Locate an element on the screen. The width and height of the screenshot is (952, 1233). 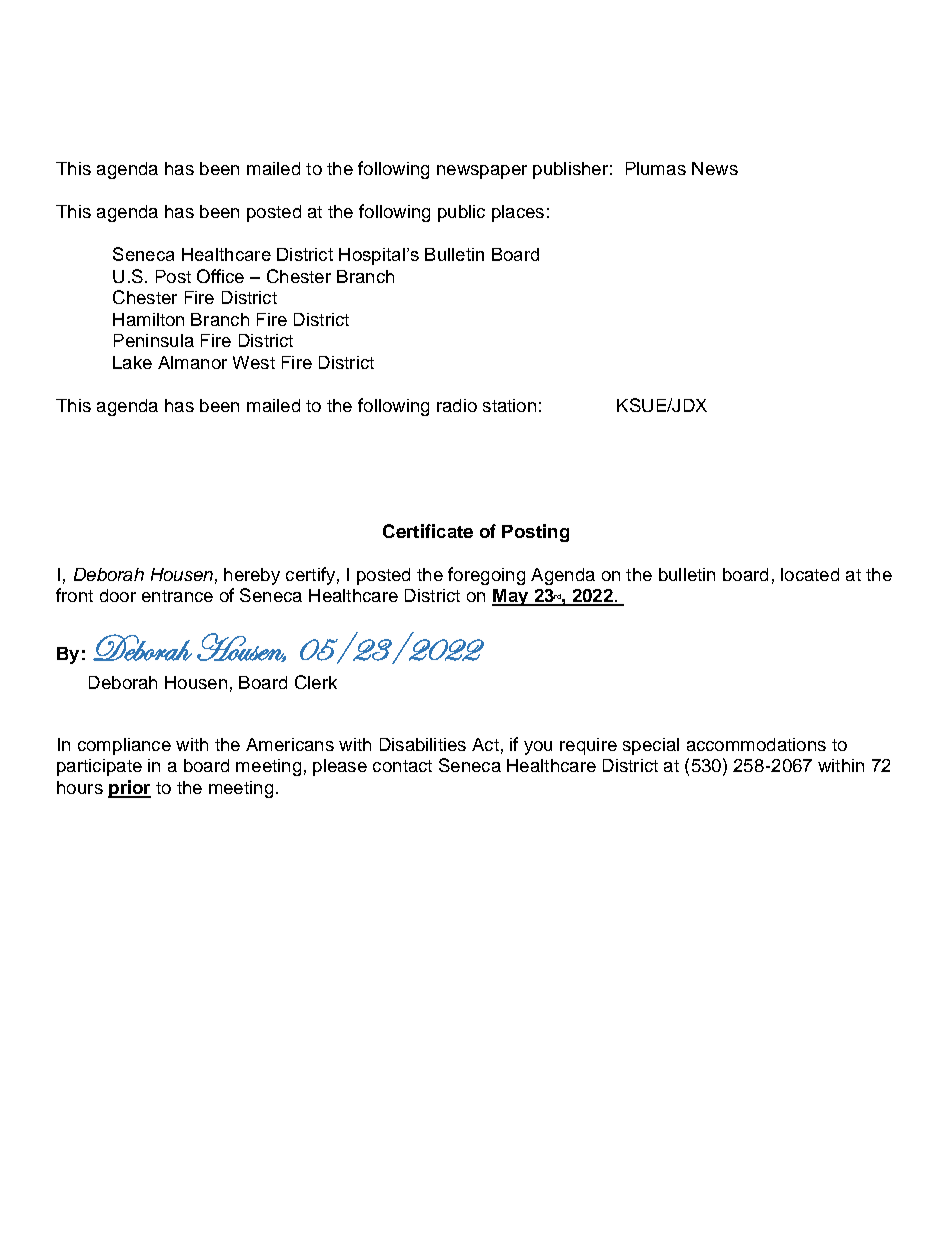
prior is located at coordinates (129, 789).
